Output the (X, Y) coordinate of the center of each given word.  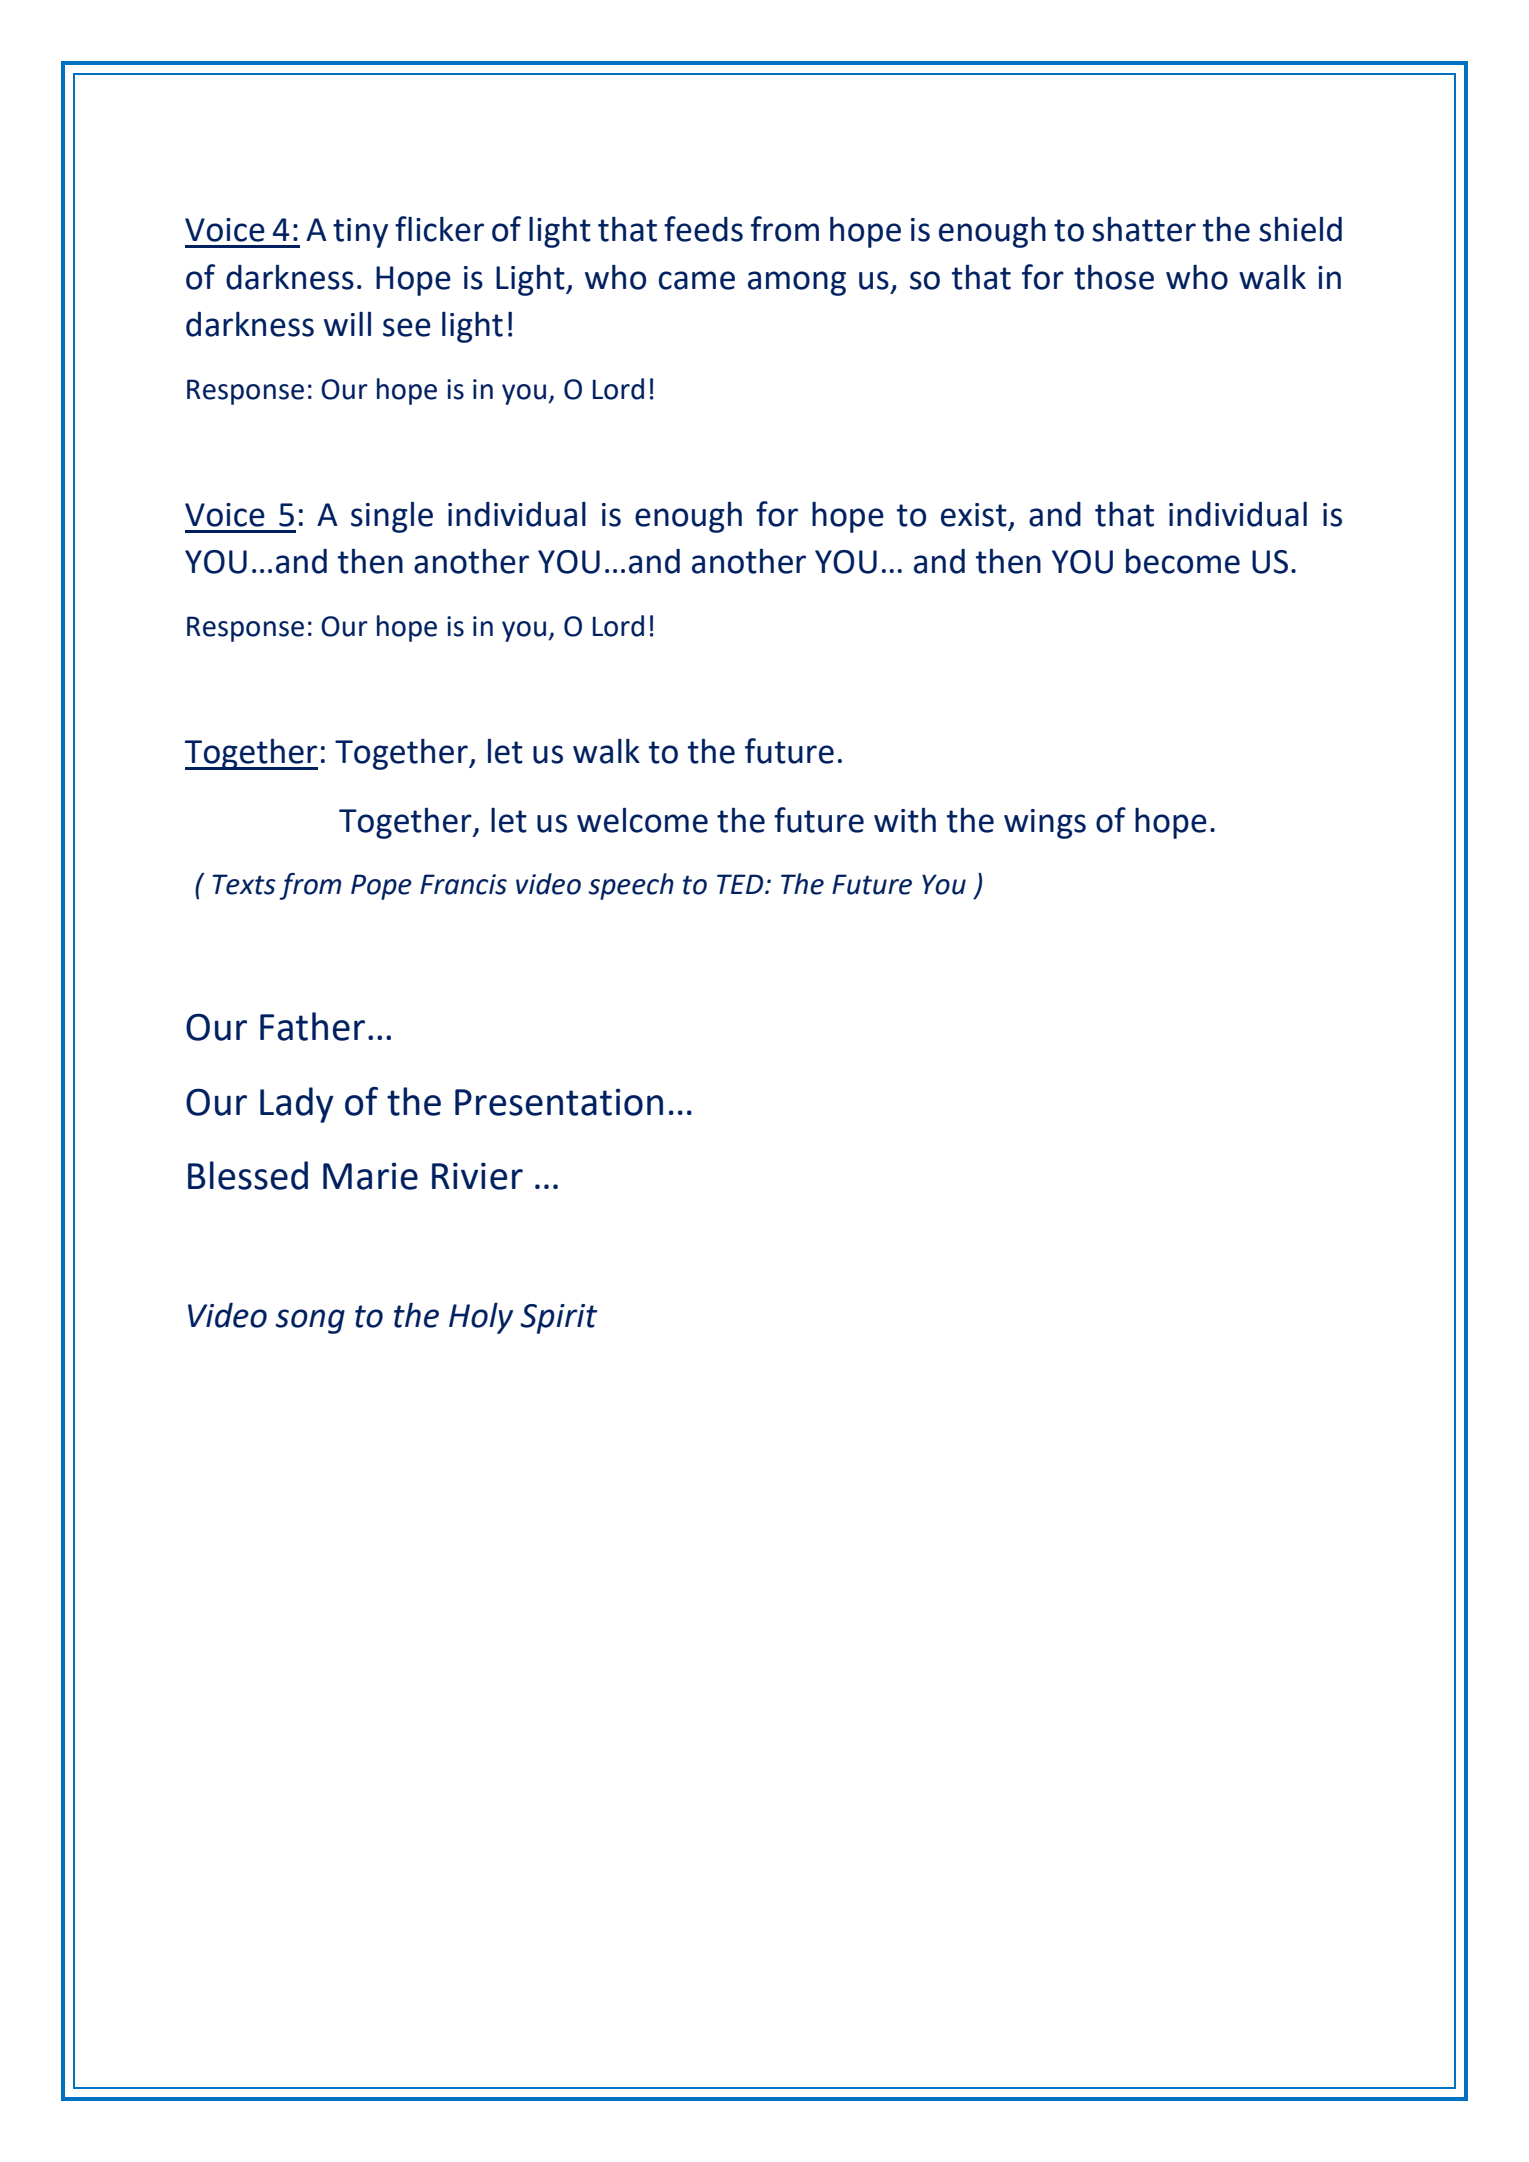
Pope (381, 887)
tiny (360, 233)
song (310, 1321)
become (1183, 561)
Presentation (559, 1102)
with (905, 820)
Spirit (558, 1319)
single (392, 517)
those (1114, 277)
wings (1045, 824)
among (797, 283)
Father (312, 1026)
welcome (642, 820)
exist (974, 515)
